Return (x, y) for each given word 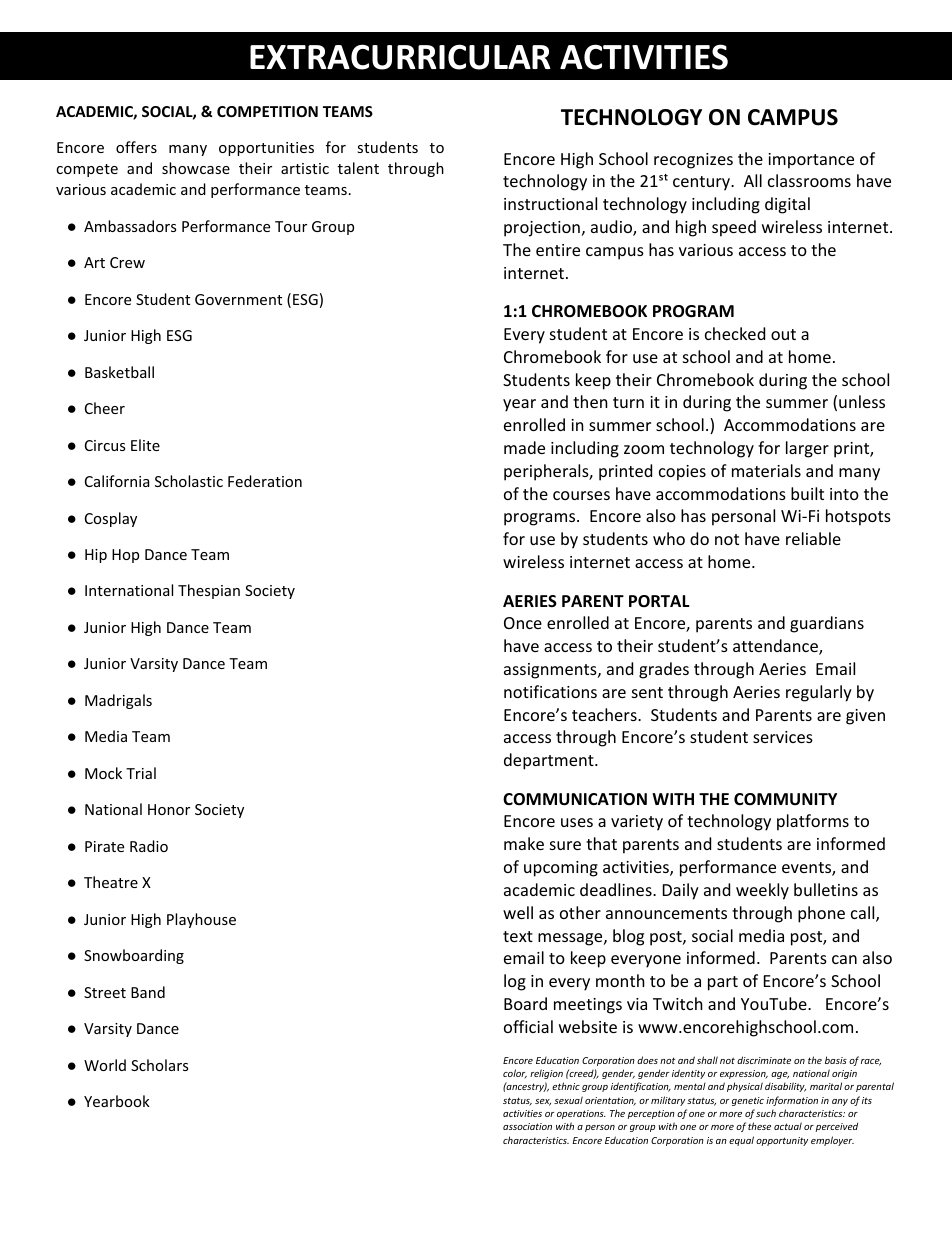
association (527, 1126)
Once (523, 623)
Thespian (209, 591)
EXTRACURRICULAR (400, 57)
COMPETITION (267, 111)
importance (811, 161)
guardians (827, 624)
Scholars (159, 1065)
